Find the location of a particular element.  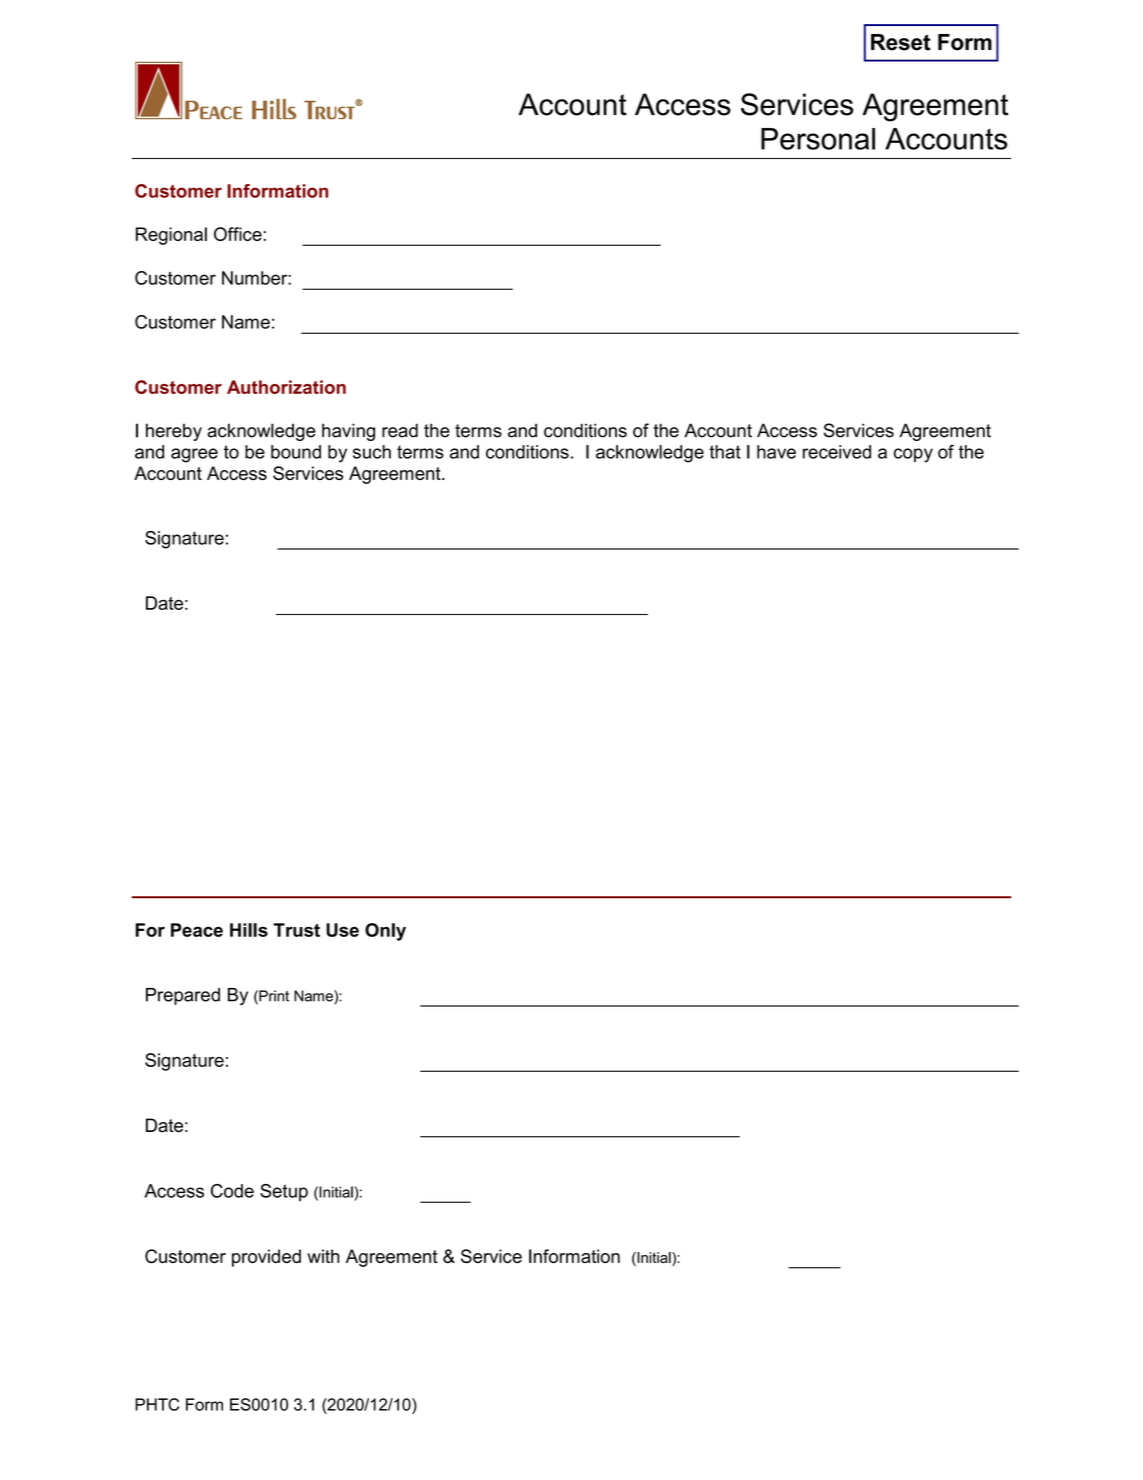

Setup is located at coordinates (284, 1192).
